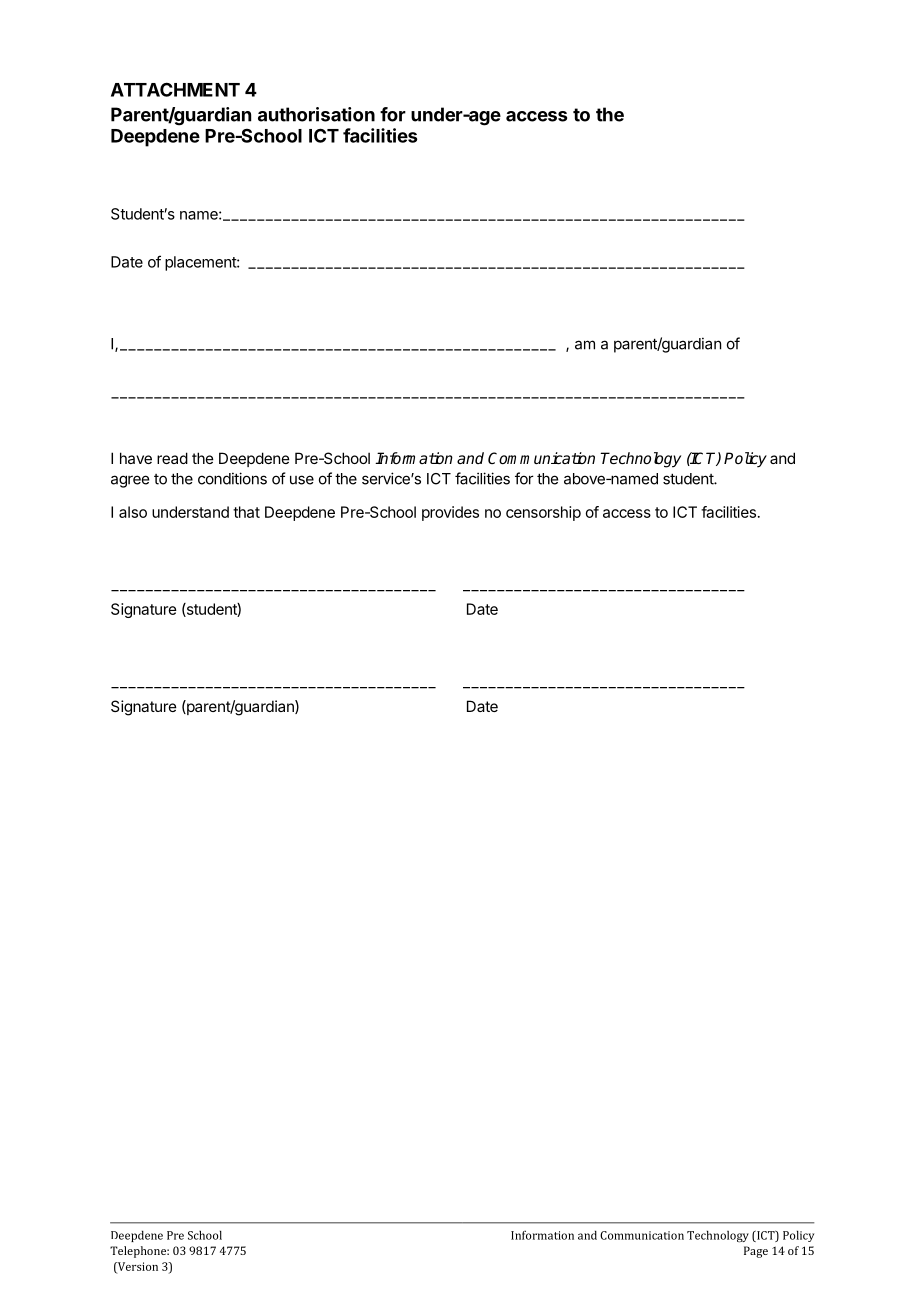  I want to click on ATTACHMENT, so click(175, 89).
